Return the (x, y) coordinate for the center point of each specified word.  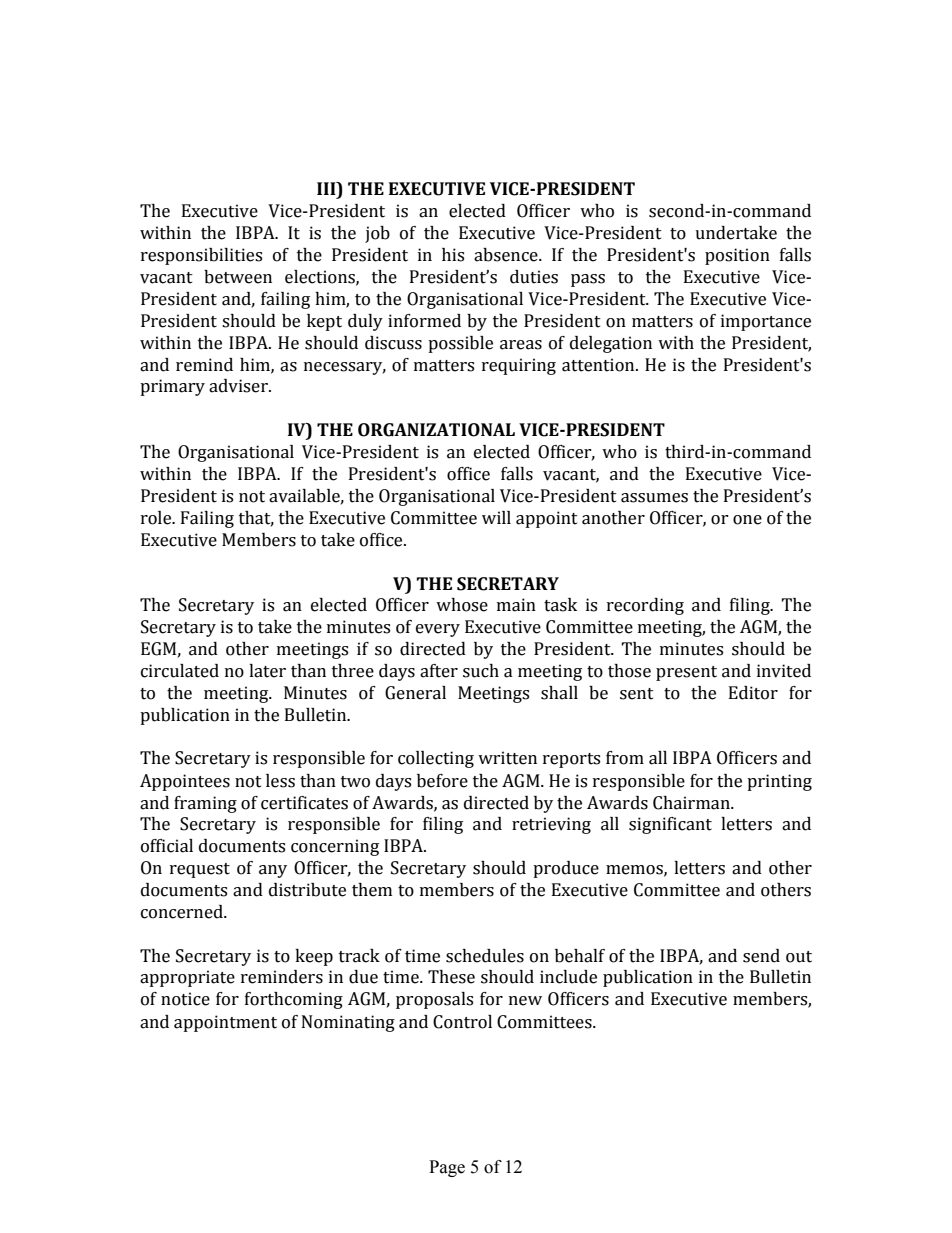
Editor (753, 693)
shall (559, 693)
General (415, 693)
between (238, 277)
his (453, 255)
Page (447, 1168)
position (737, 256)
